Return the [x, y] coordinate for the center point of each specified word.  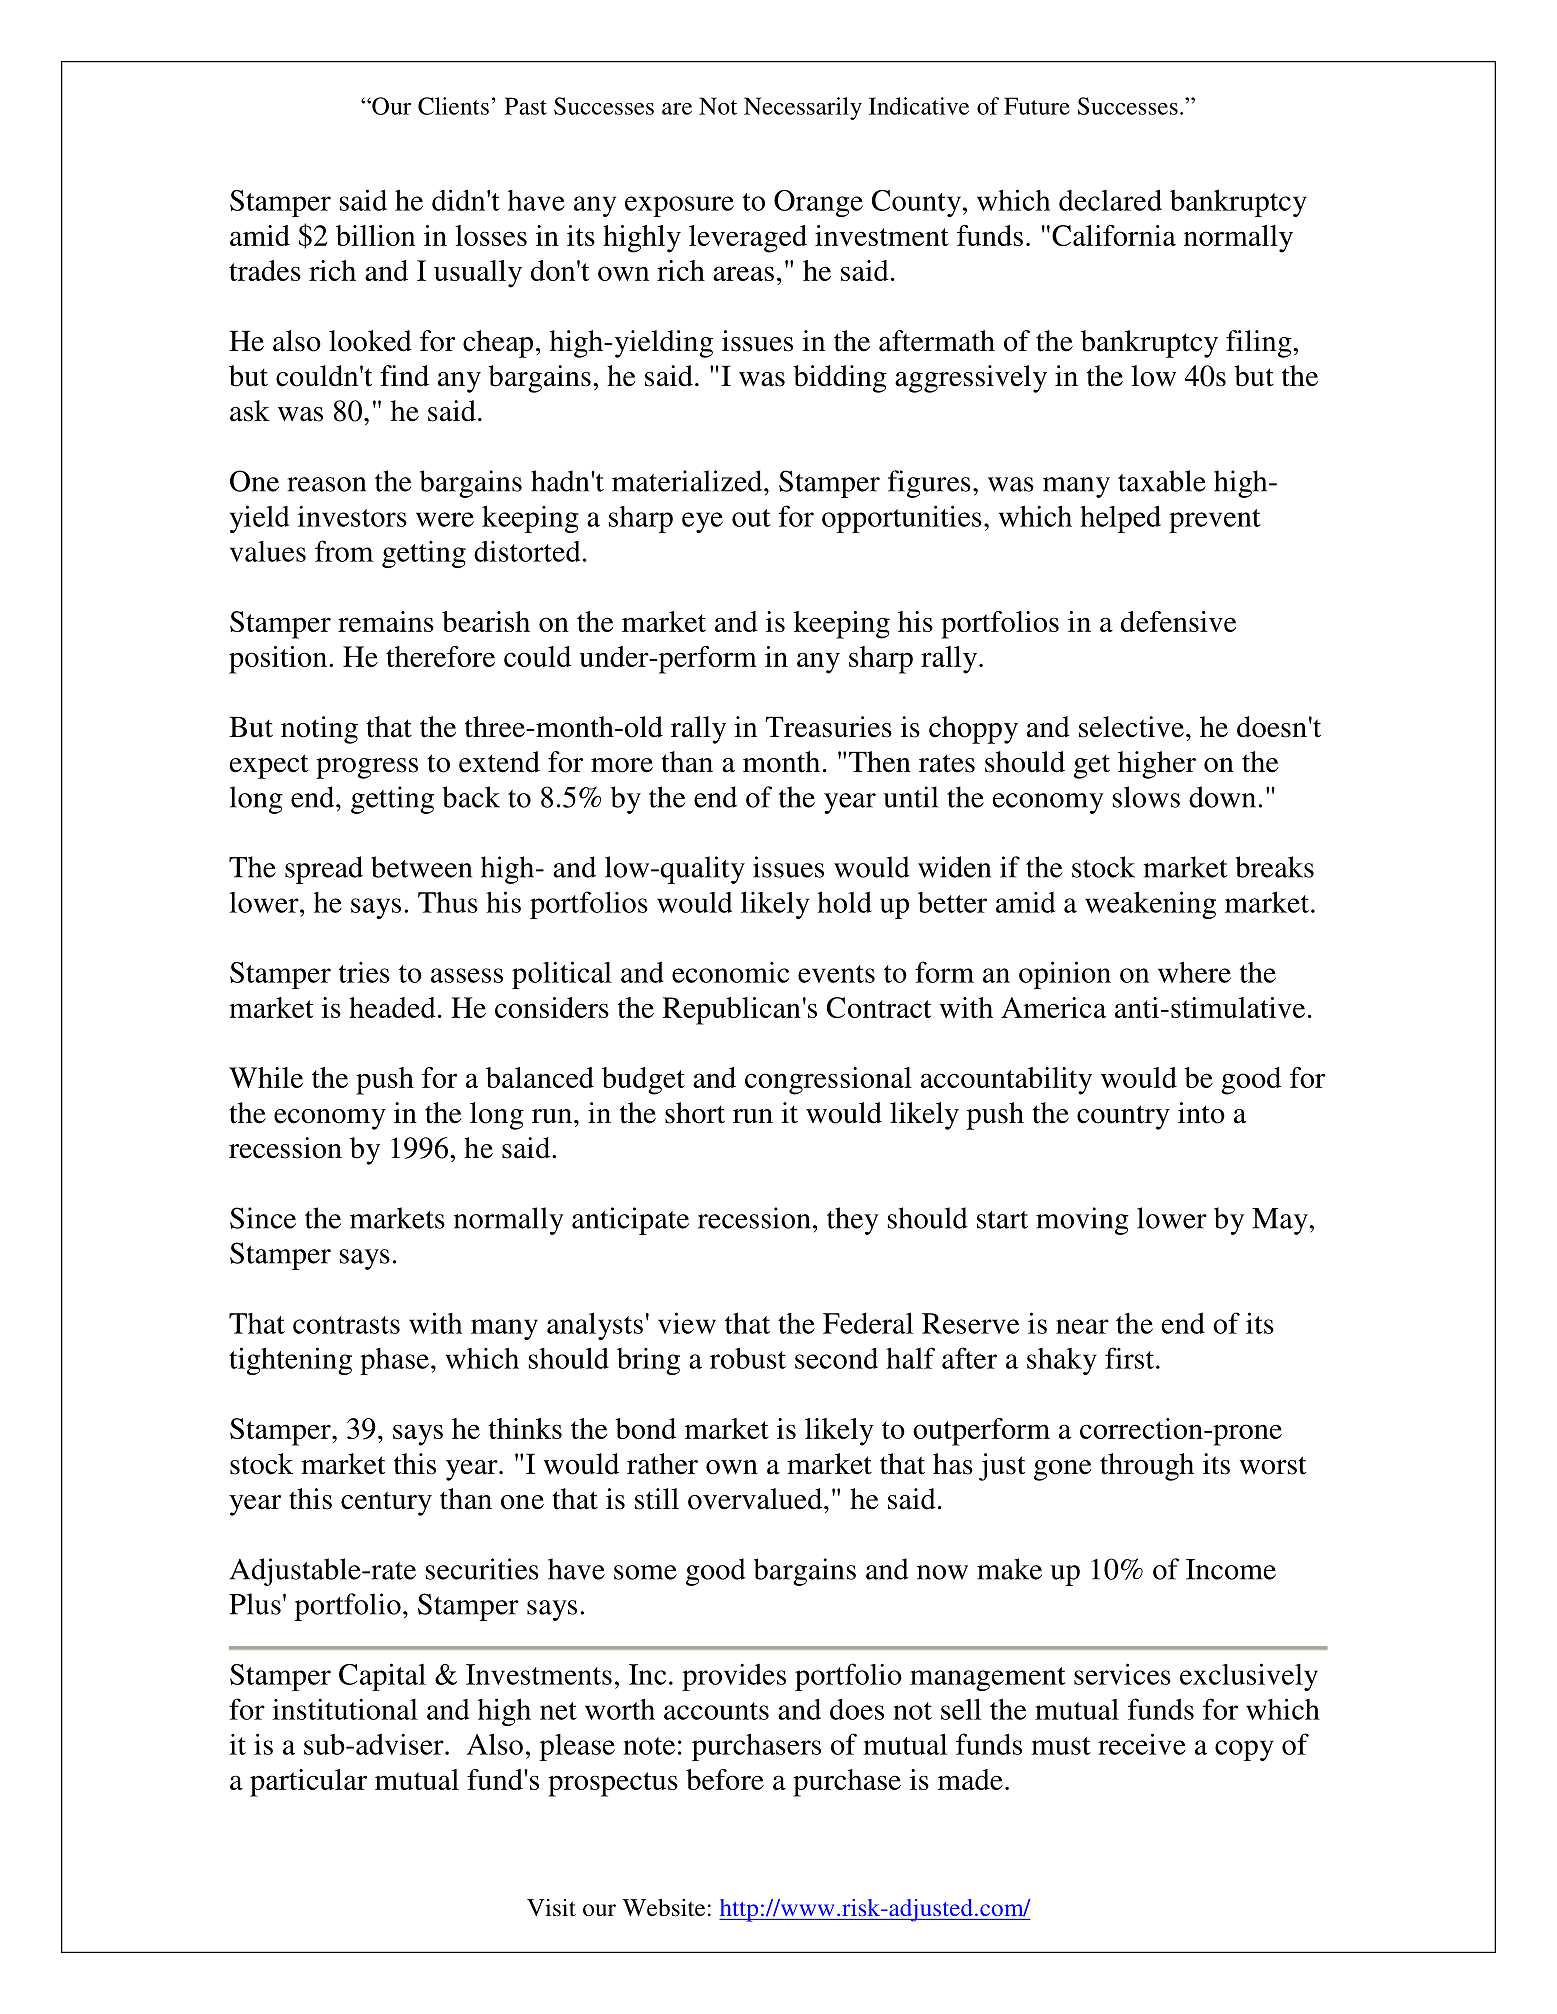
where [1194, 972]
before [725, 1779]
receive [1142, 1744]
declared [1110, 200]
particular [308, 1783]
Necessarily [803, 108]
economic [730, 972]
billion [375, 235]
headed [392, 1007]
